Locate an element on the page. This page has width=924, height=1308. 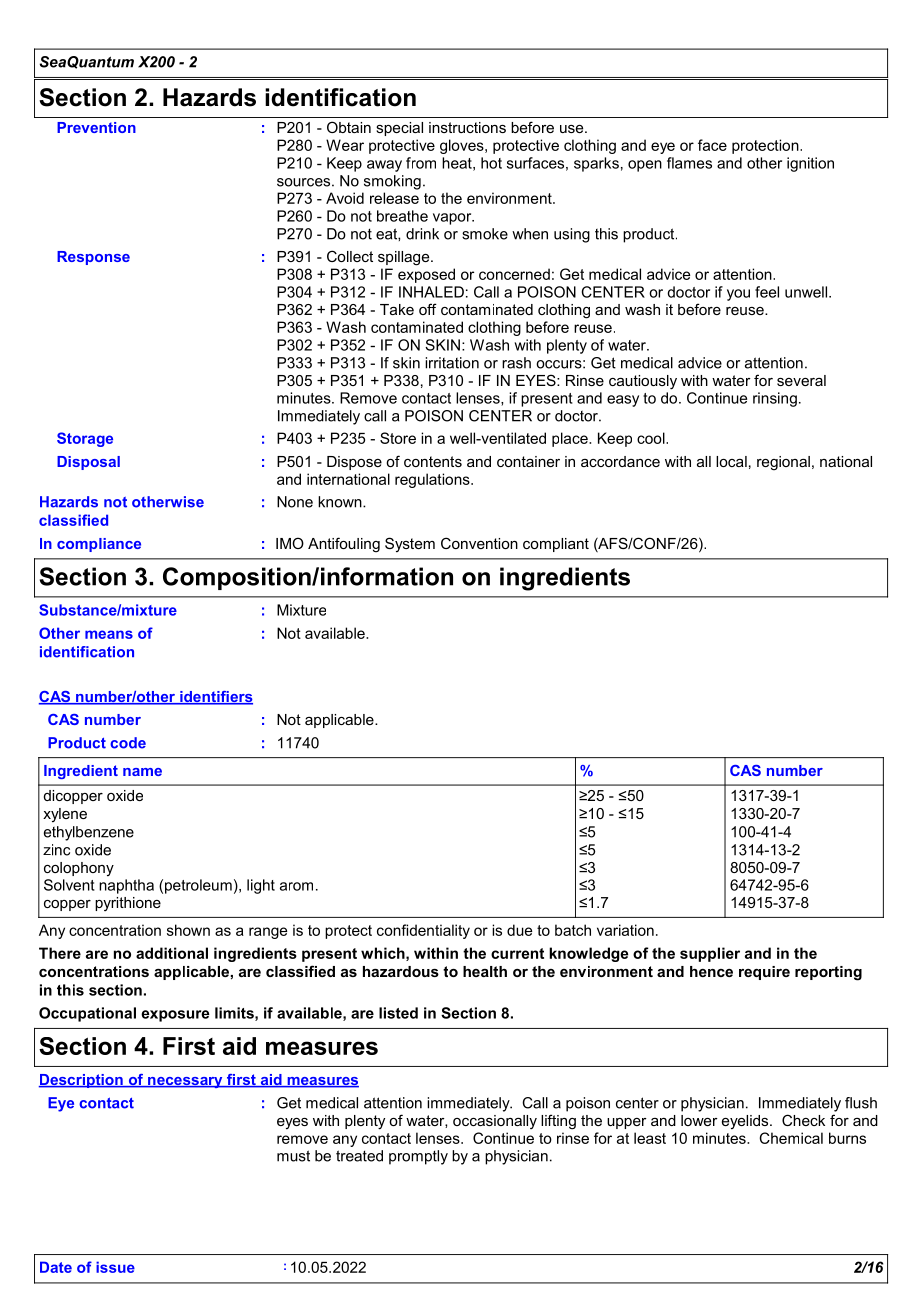
compliant is located at coordinates (556, 545).
